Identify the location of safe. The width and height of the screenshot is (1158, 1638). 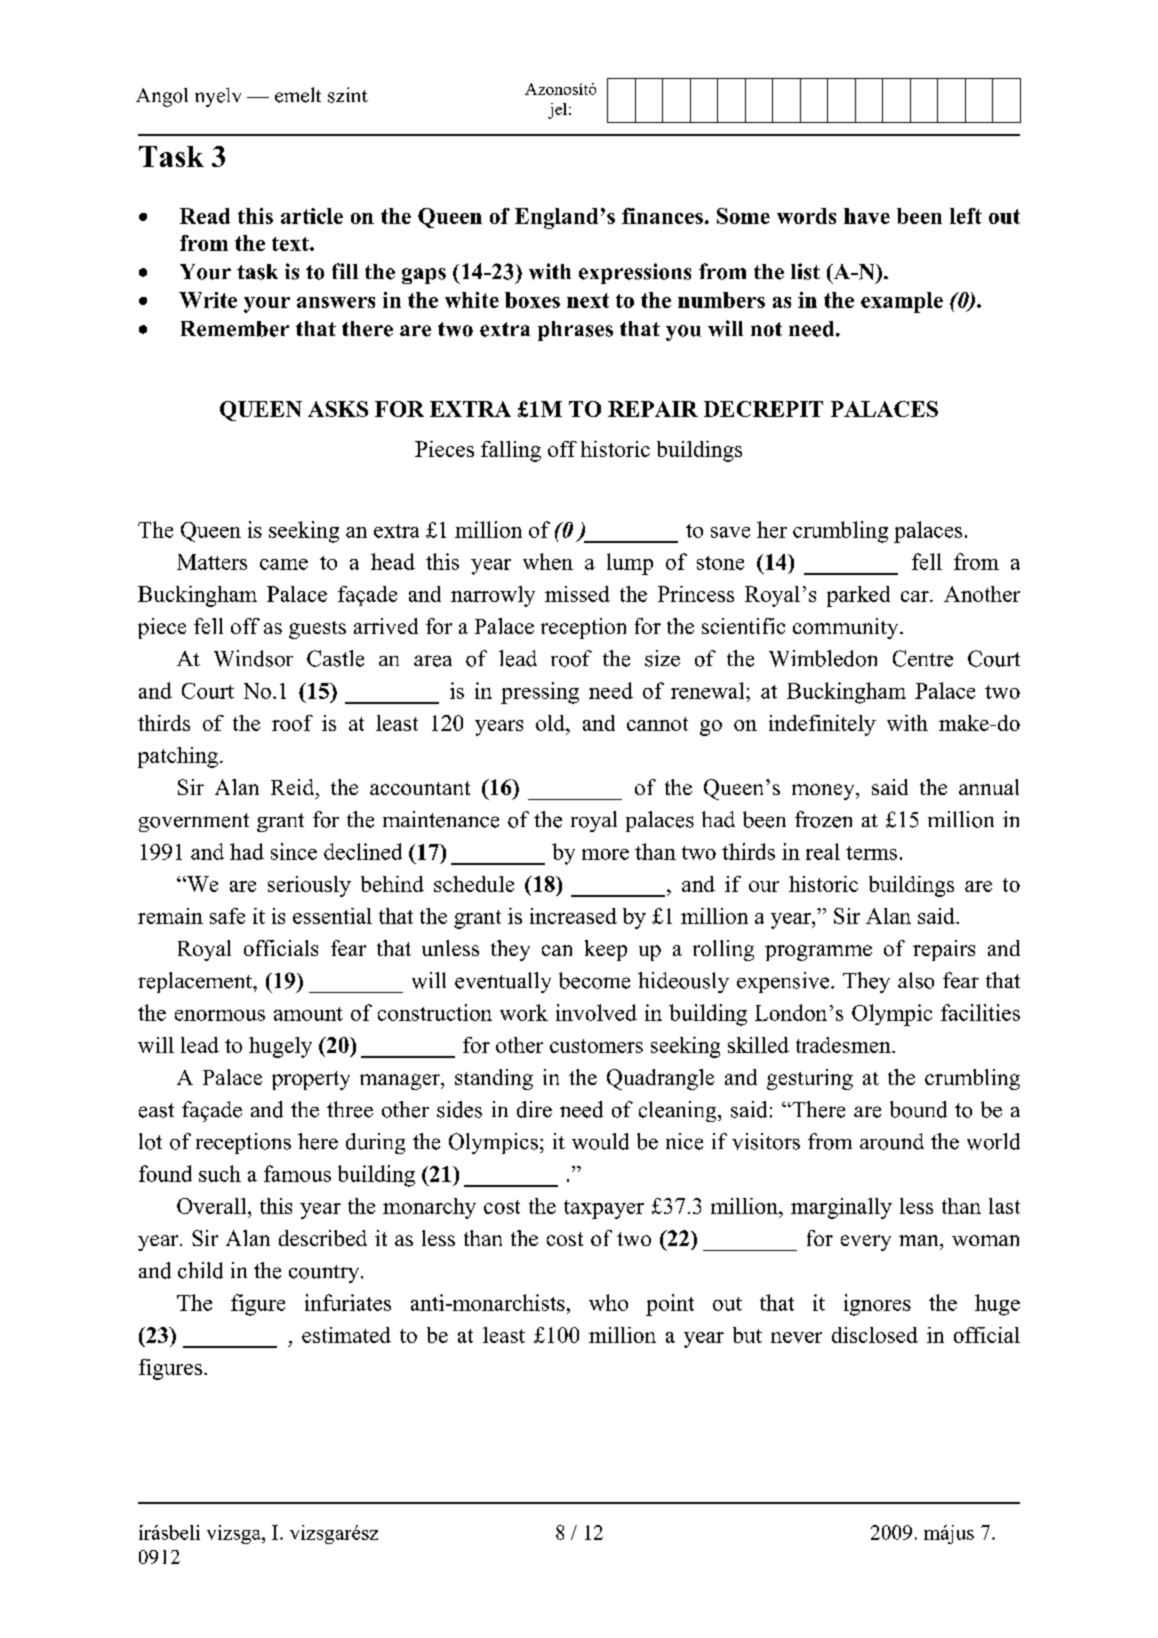
(227, 916).
